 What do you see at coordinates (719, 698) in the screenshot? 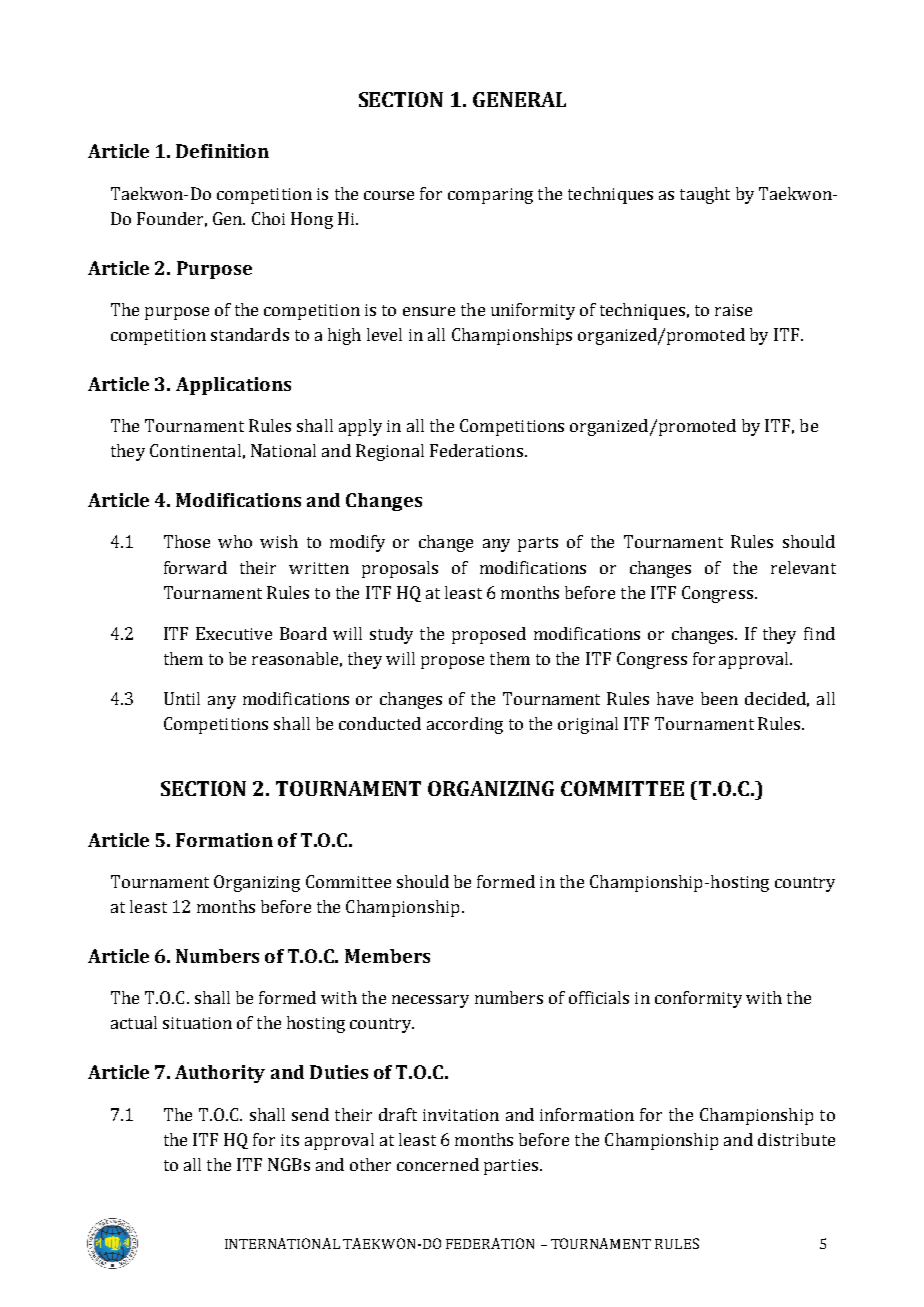
I see `been` at bounding box center [719, 698].
